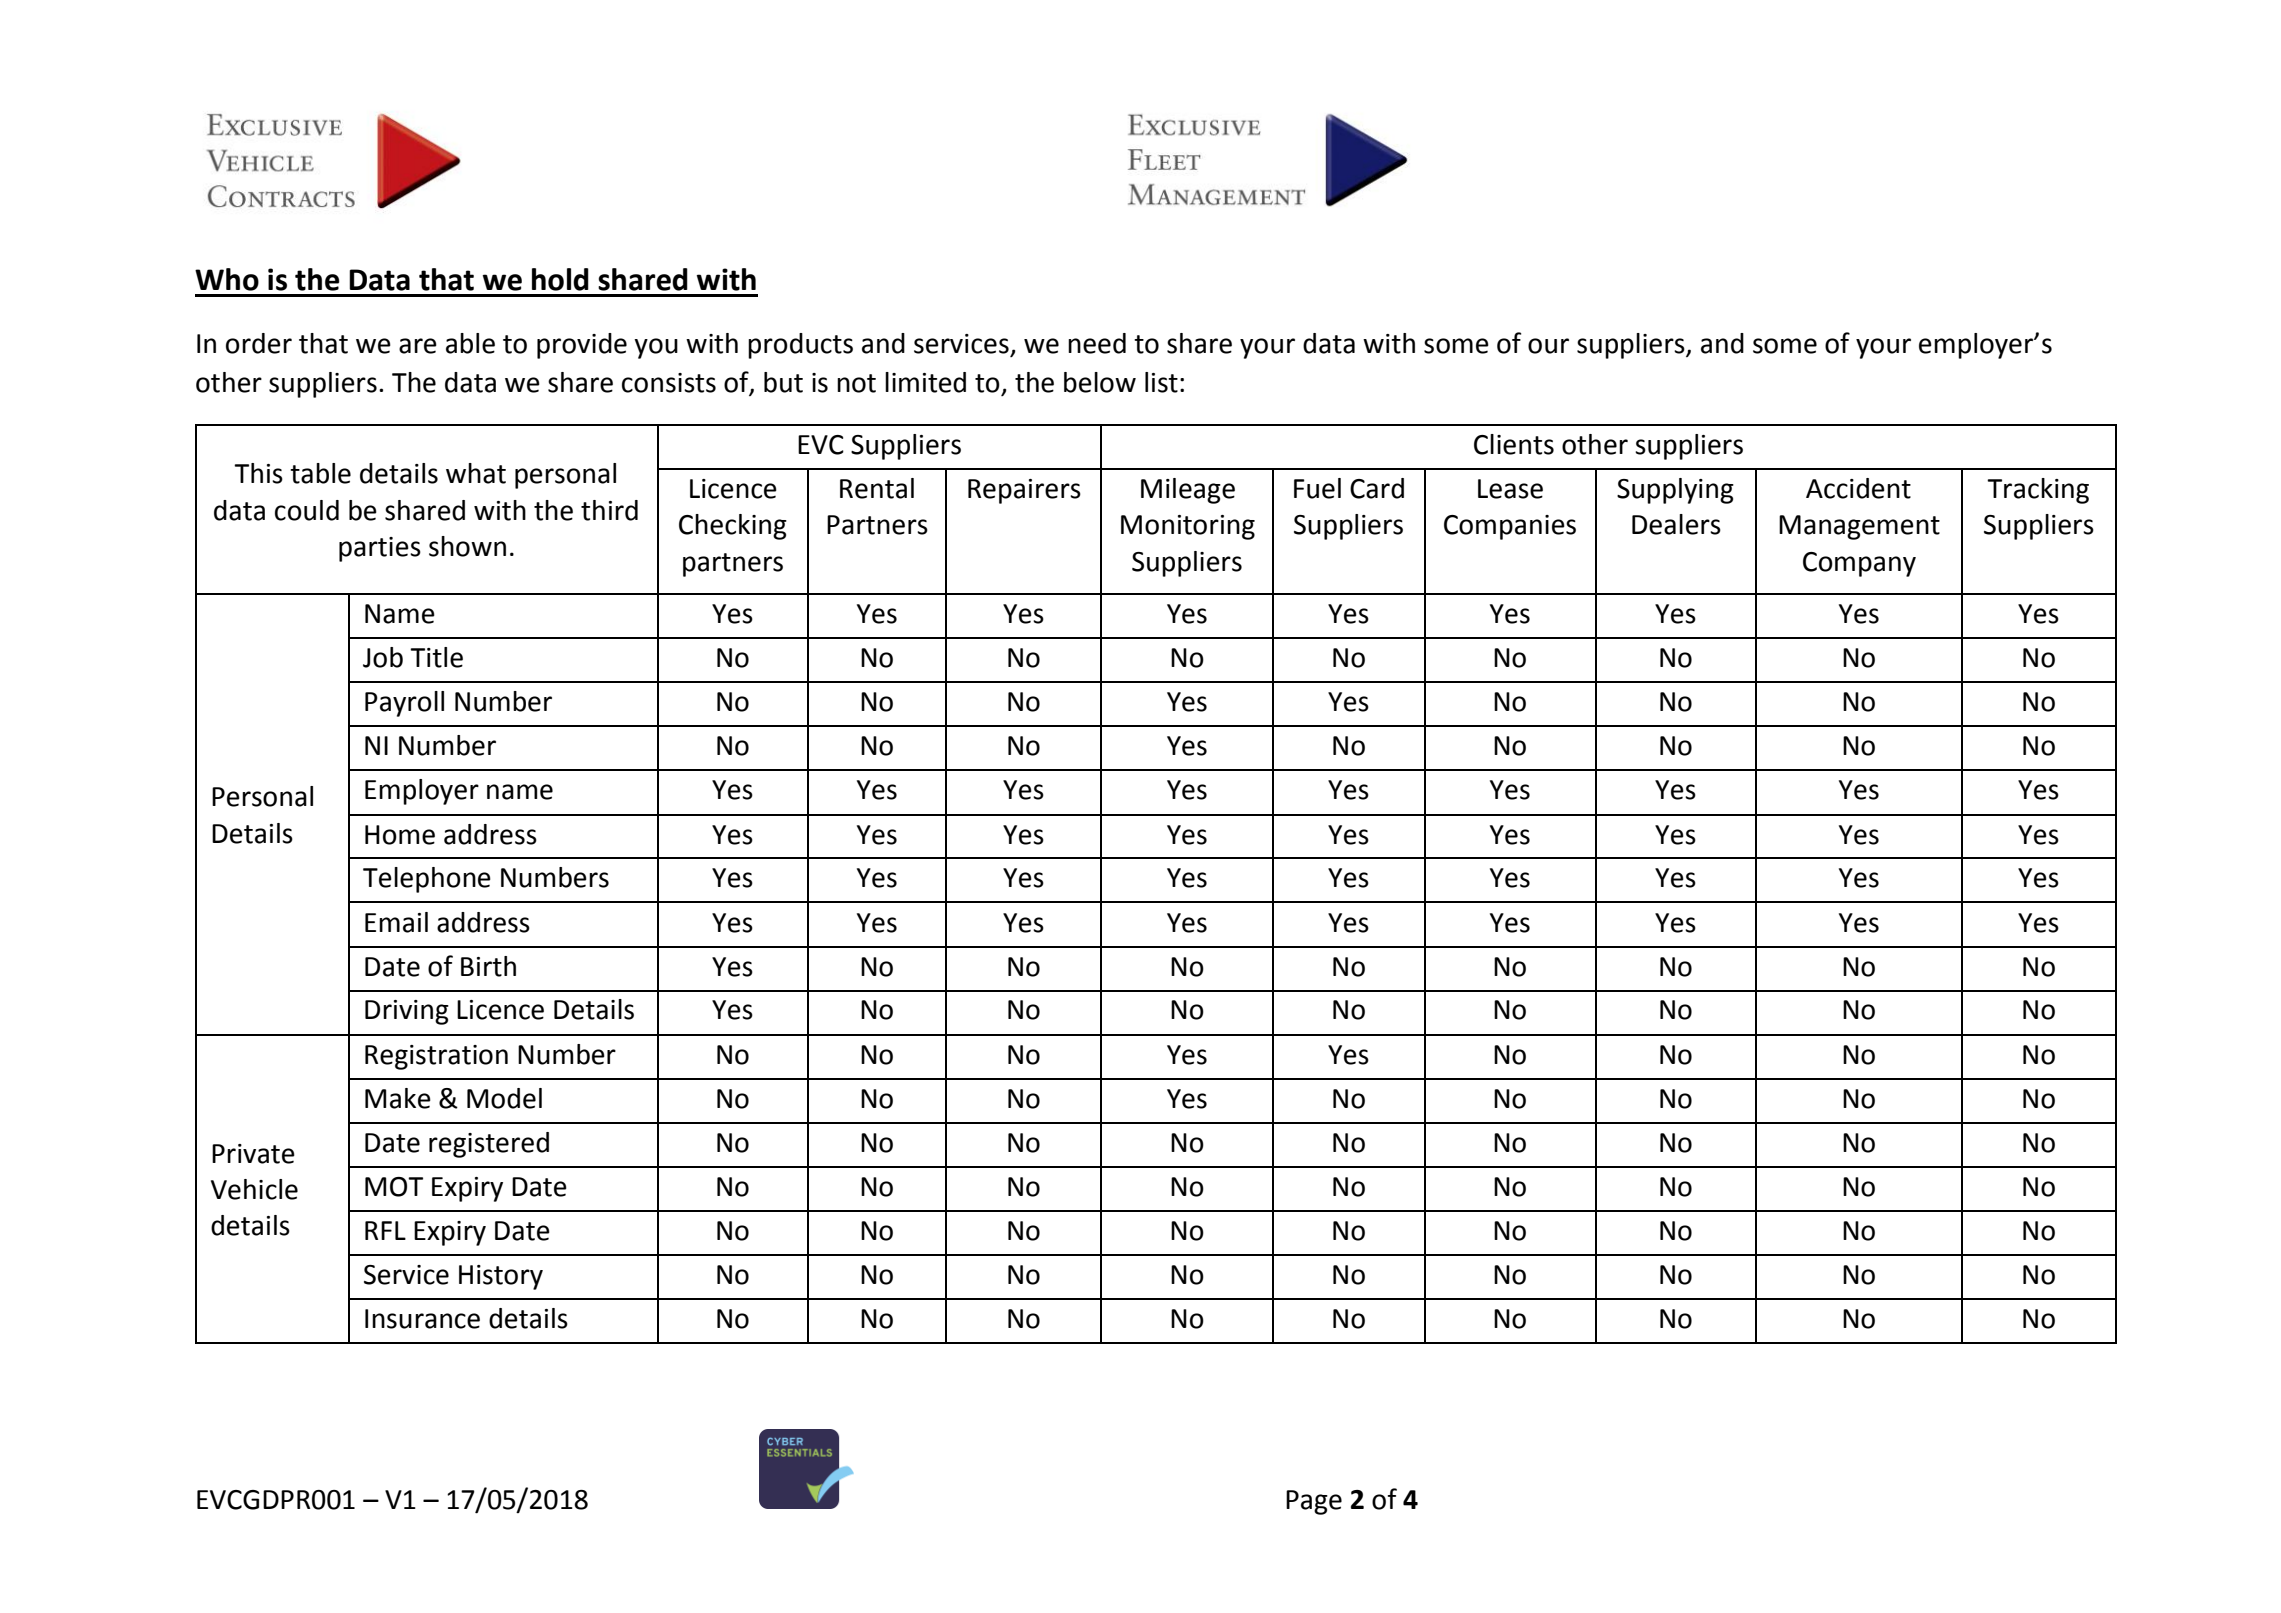 Image resolution: width=2281 pixels, height=1613 pixels. Describe the element at coordinates (488, 966) in the page. I see `Birth` at that location.
